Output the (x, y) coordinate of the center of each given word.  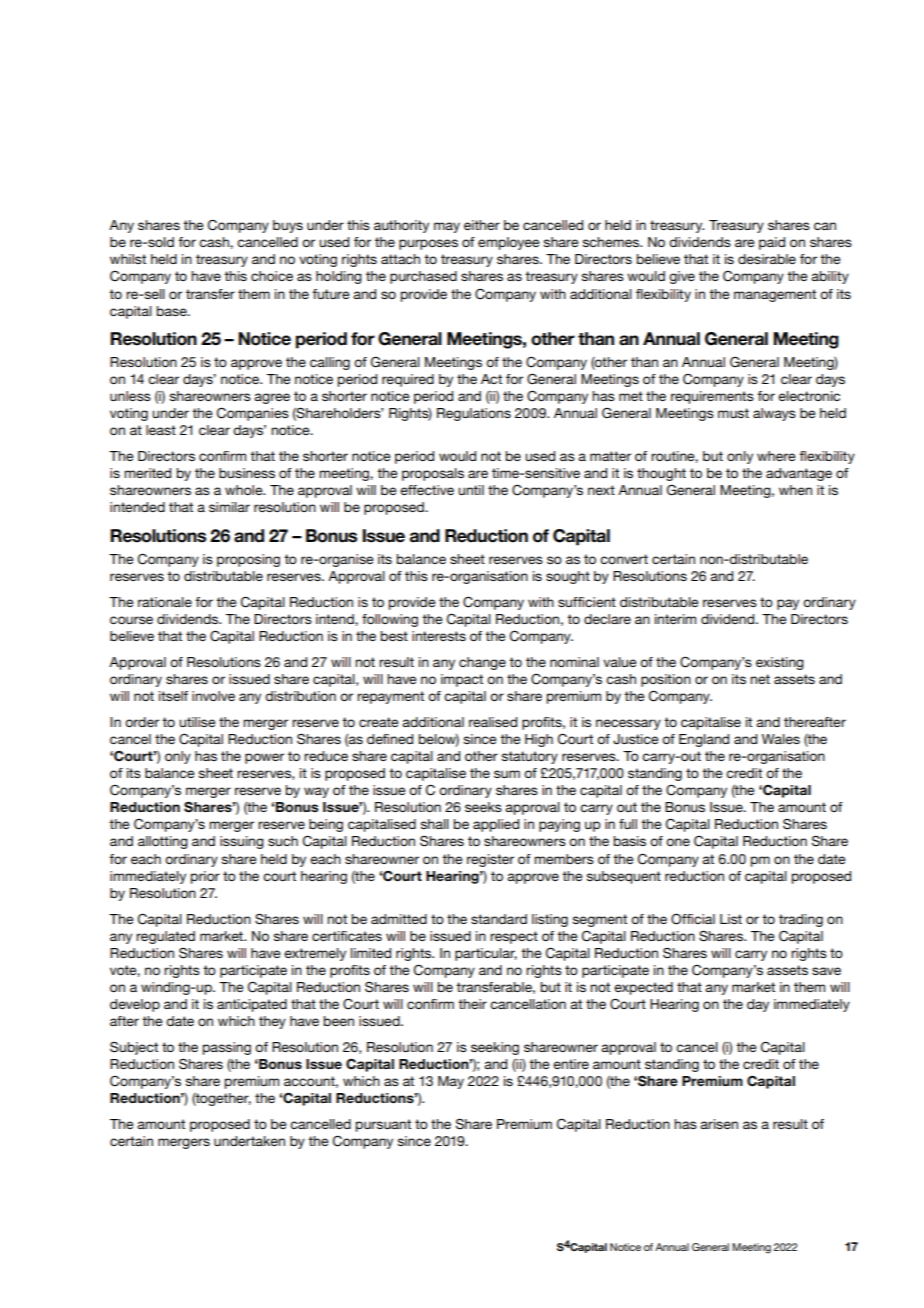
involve (213, 696)
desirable (767, 259)
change (482, 663)
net (760, 679)
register (490, 860)
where (776, 456)
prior (205, 877)
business (247, 473)
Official (693, 919)
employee (509, 243)
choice (272, 276)
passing (227, 1048)
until (471, 490)
